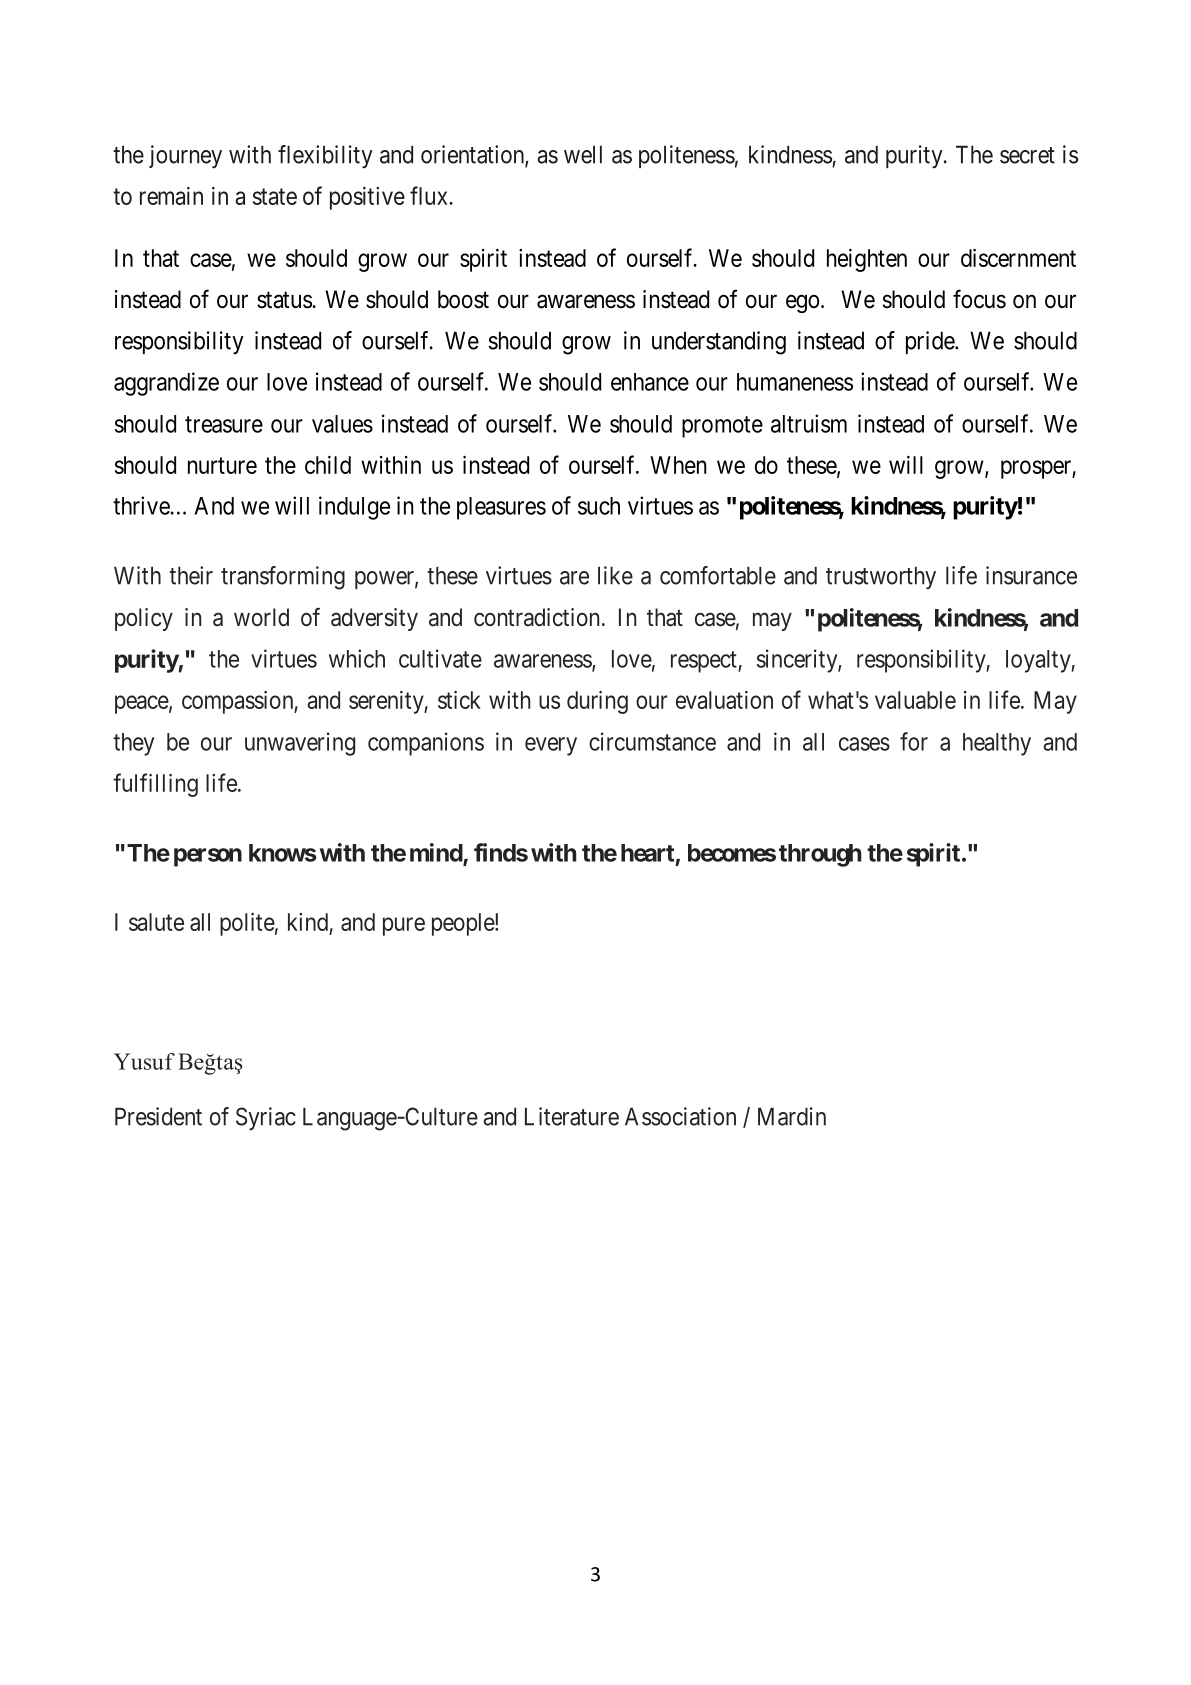 Image resolution: width=1191 pixels, height=1685 pixels. What do you see at coordinates (261, 617) in the screenshot?
I see `world` at bounding box center [261, 617].
